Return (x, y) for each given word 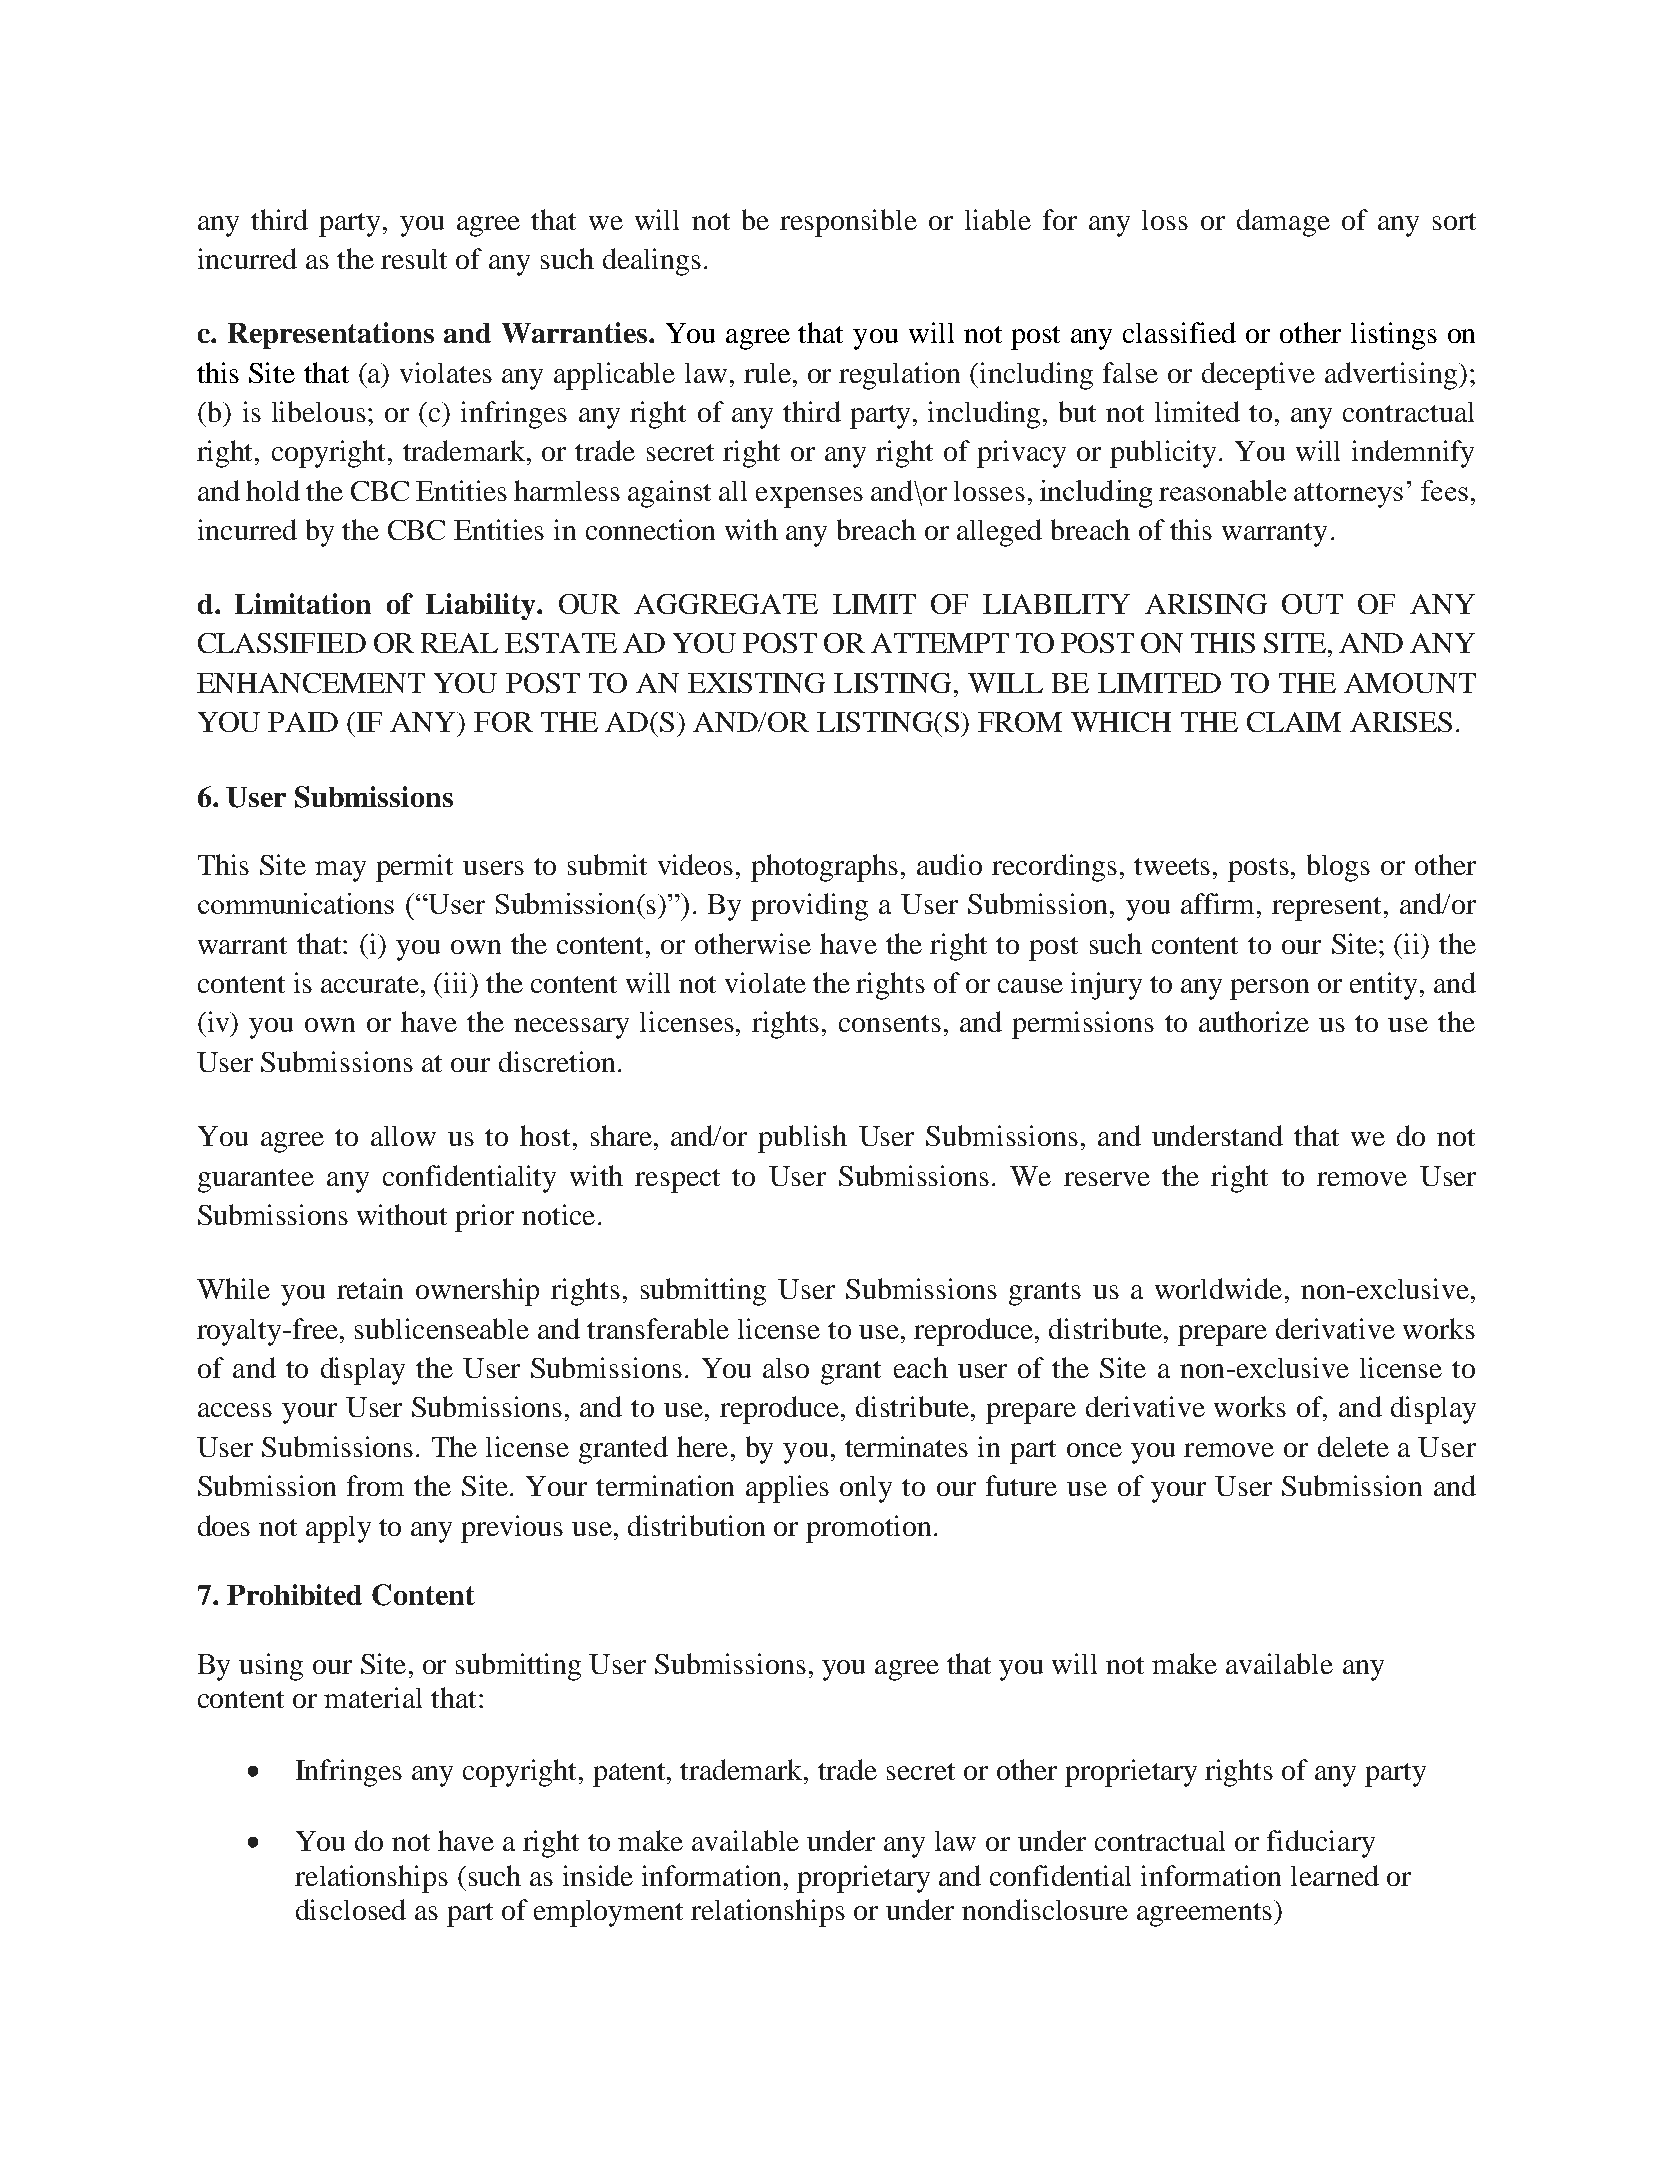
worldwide (1218, 1288)
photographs (824, 868)
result (414, 259)
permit (414, 868)
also (786, 1368)
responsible (848, 223)
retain (370, 1288)
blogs (1338, 868)
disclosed (351, 1909)
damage (1283, 223)
